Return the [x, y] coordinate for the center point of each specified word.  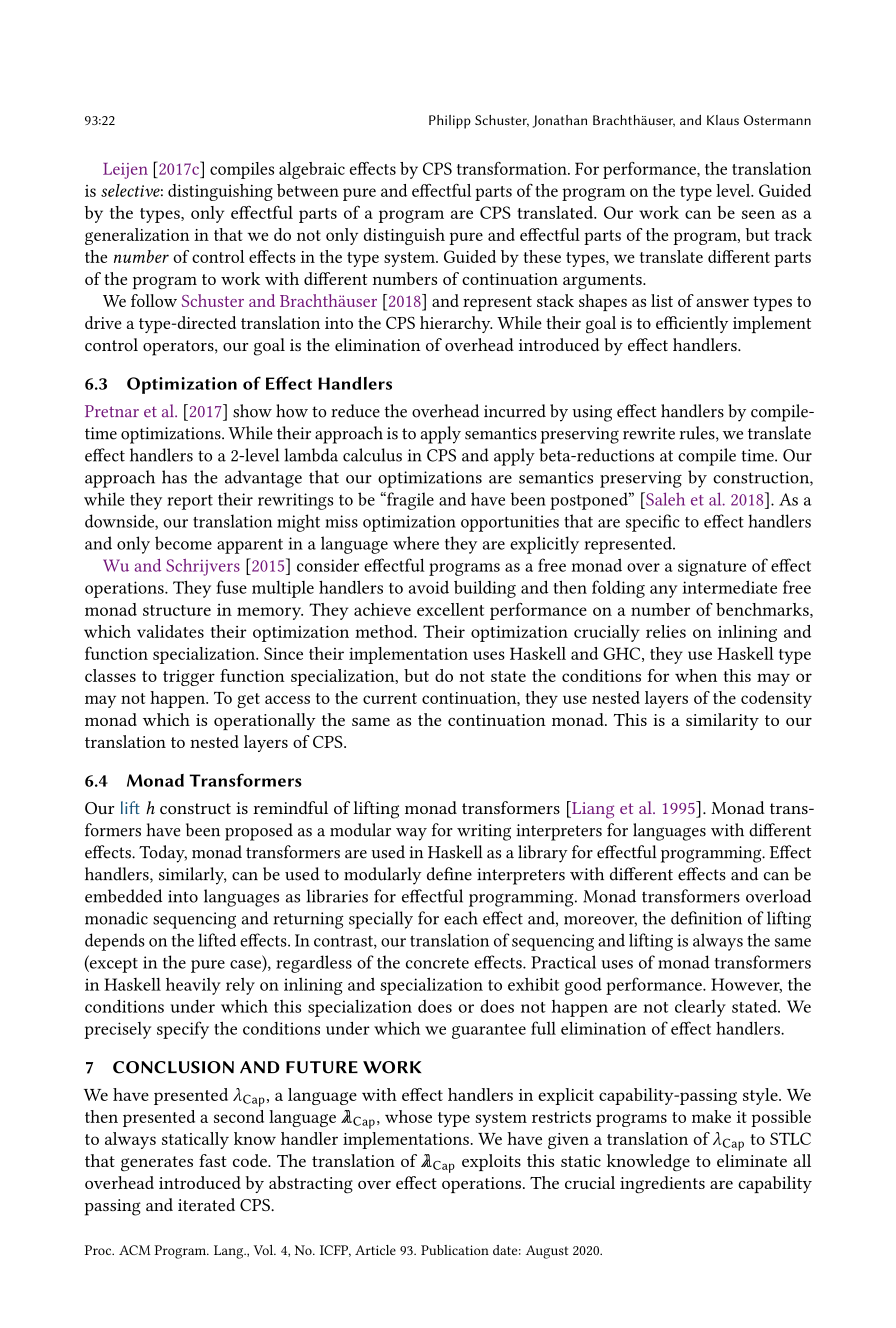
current [390, 698]
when [696, 675]
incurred [515, 411]
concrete [437, 963]
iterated [206, 1204]
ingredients [662, 1185]
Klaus [723, 120]
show [252, 411]
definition [706, 918]
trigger [189, 678]
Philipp [450, 122]
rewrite [649, 433]
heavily [193, 986]
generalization [137, 236]
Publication [455, 1250]
